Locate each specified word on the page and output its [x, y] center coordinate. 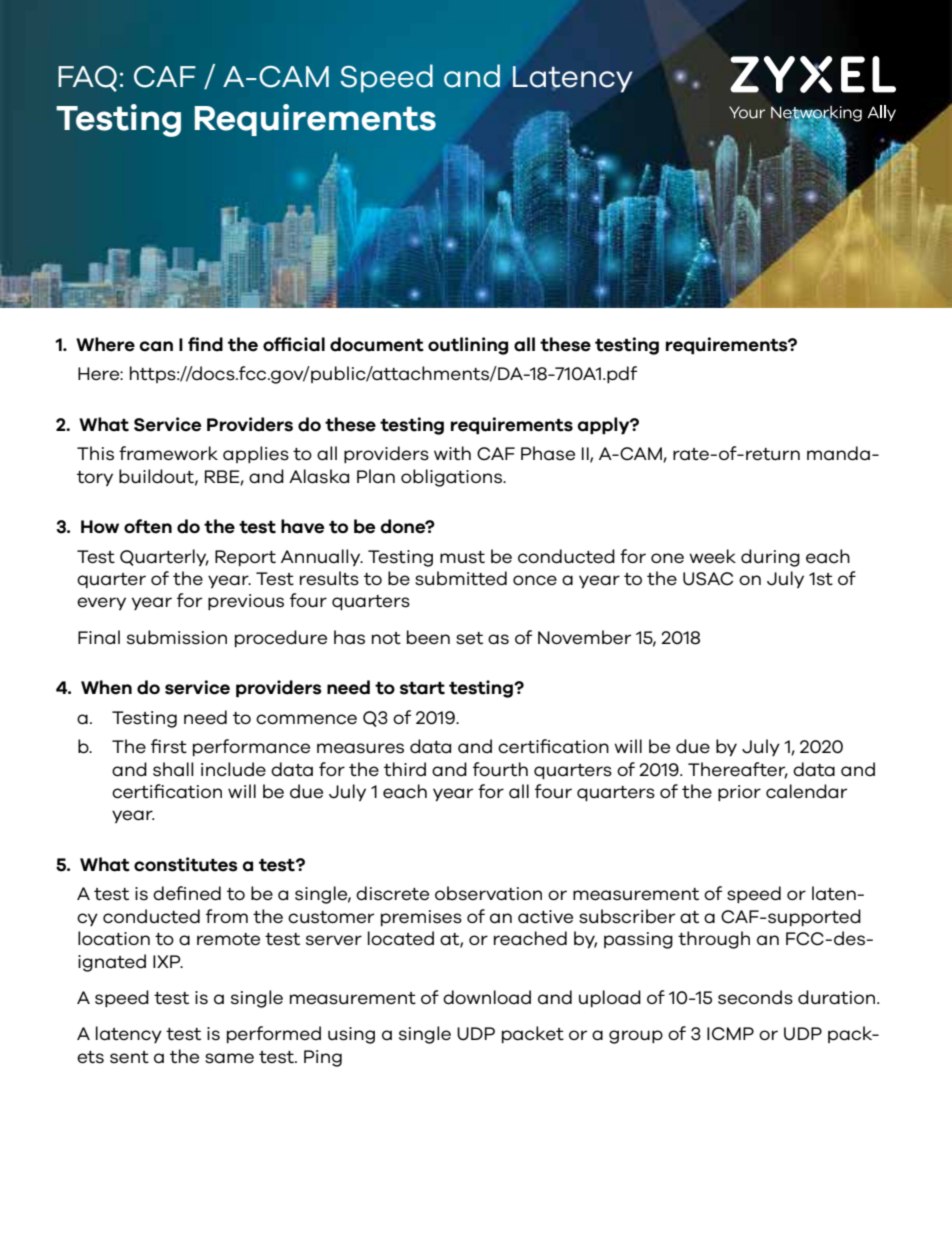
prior [739, 793]
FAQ [87, 79]
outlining [468, 346]
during [770, 558]
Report [245, 558]
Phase [548, 453]
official [294, 344]
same [229, 1058]
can [156, 346]
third [405, 769]
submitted [461, 578]
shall [173, 769]
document [377, 344]
